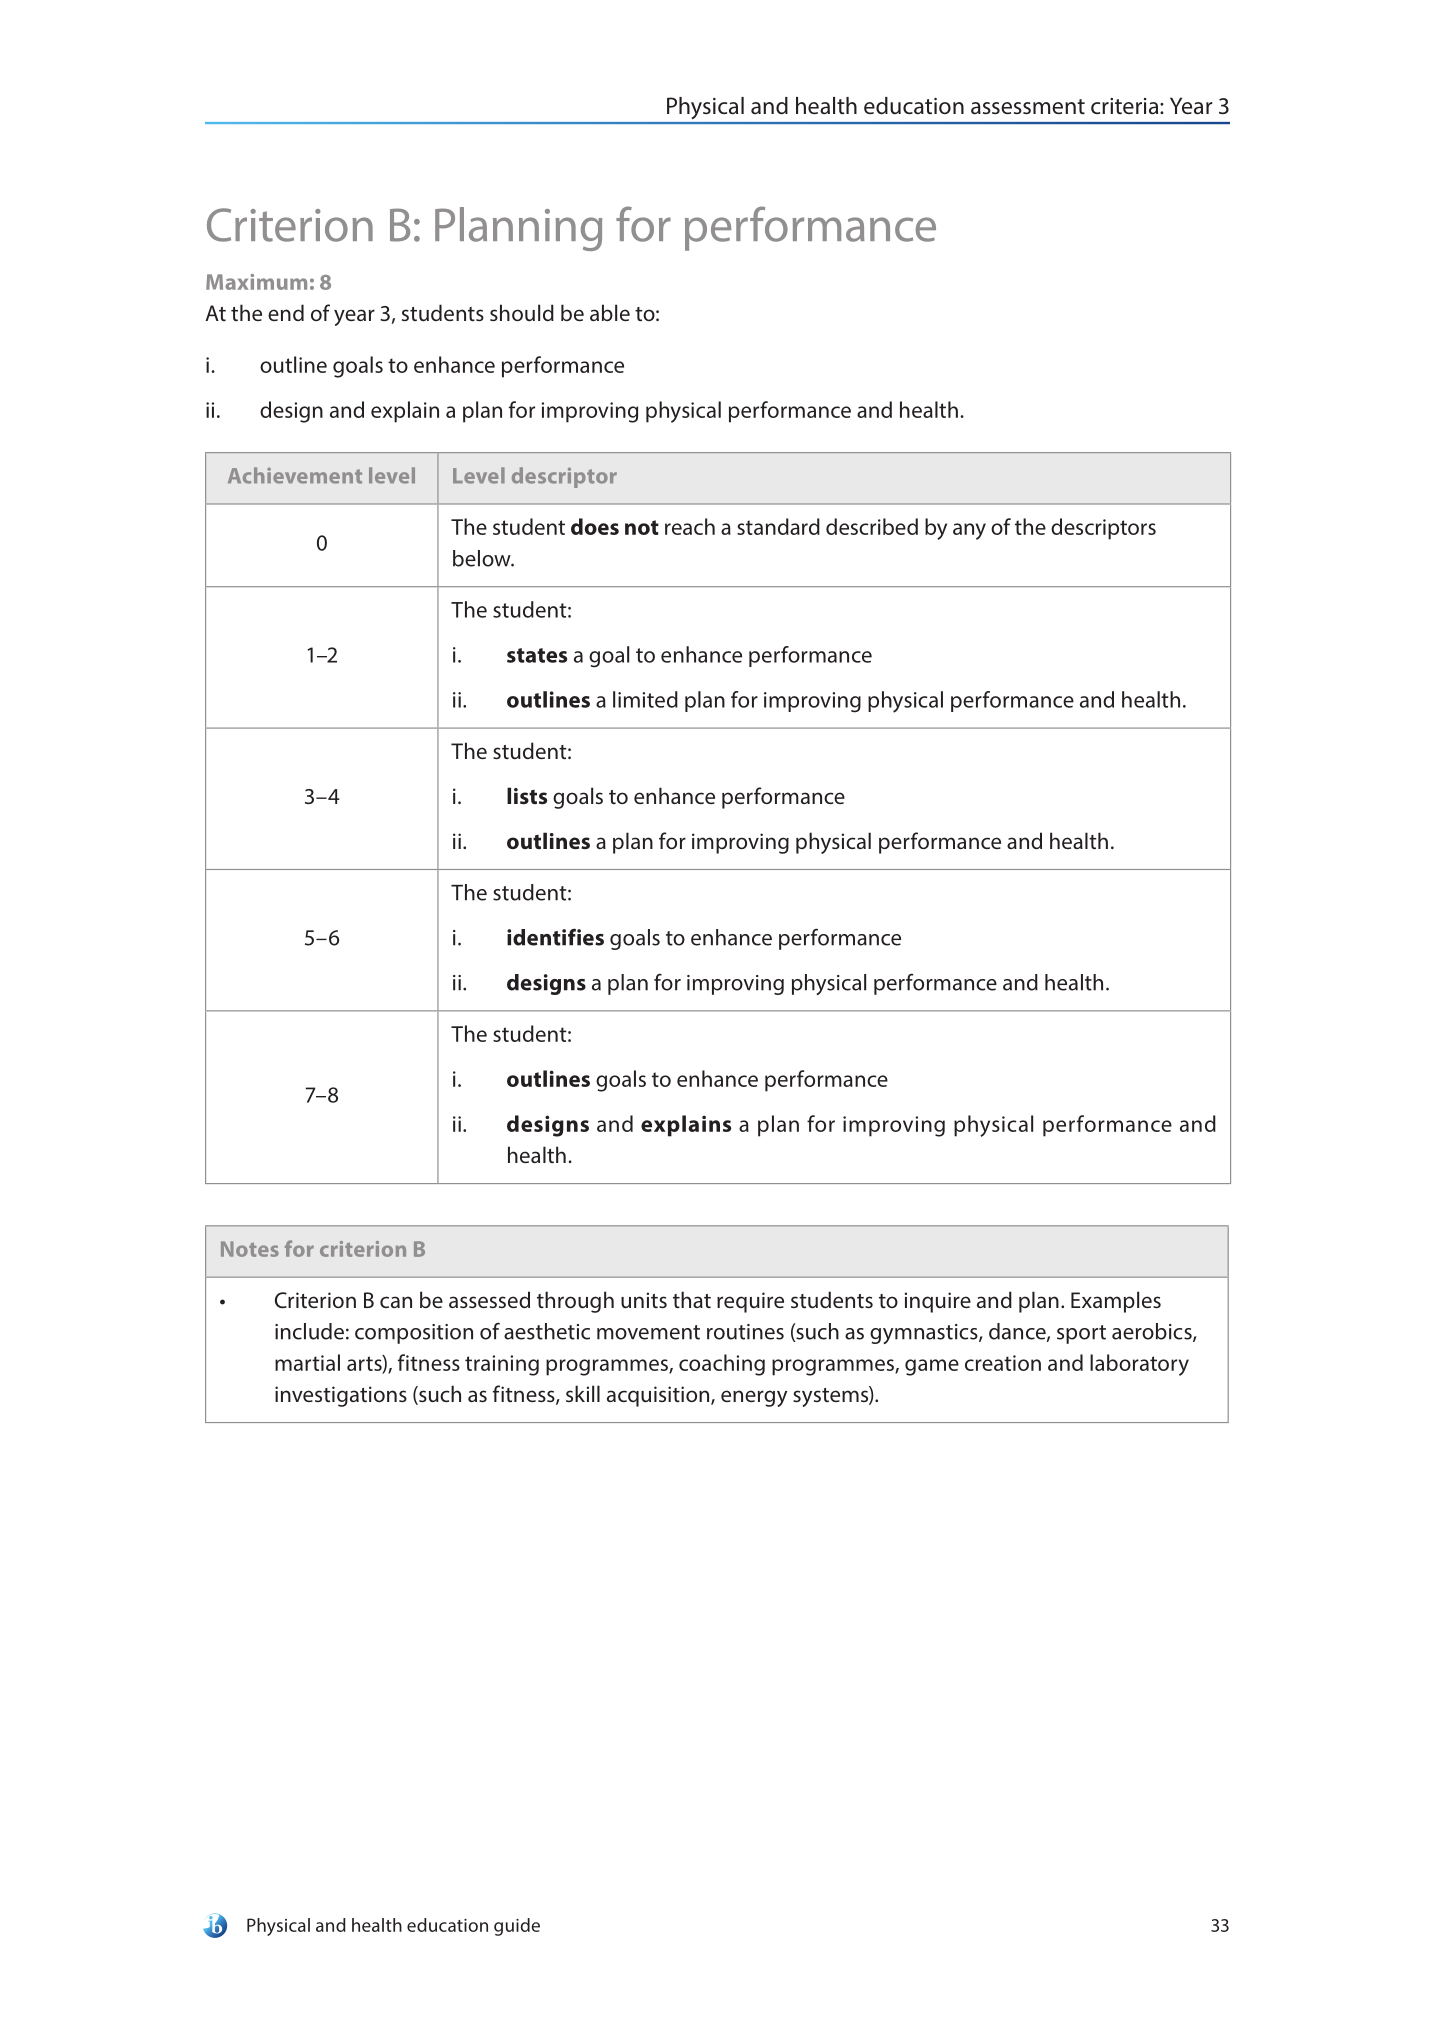 This screenshot has height=2030, width=1435. Describe the element at coordinates (754, 1398) in the screenshot. I see `energy` at that location.
